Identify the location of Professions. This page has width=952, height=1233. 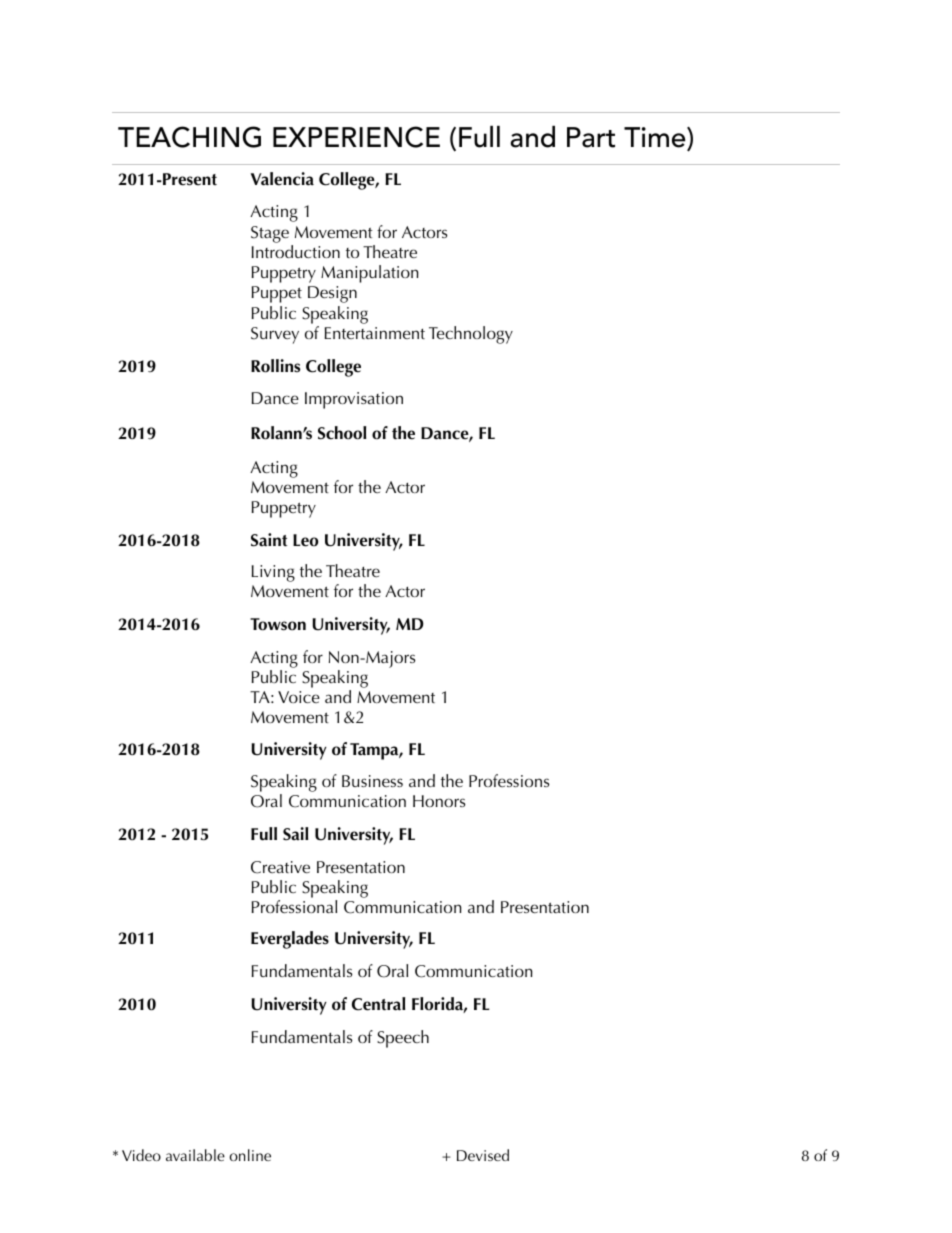
(509, 780).
